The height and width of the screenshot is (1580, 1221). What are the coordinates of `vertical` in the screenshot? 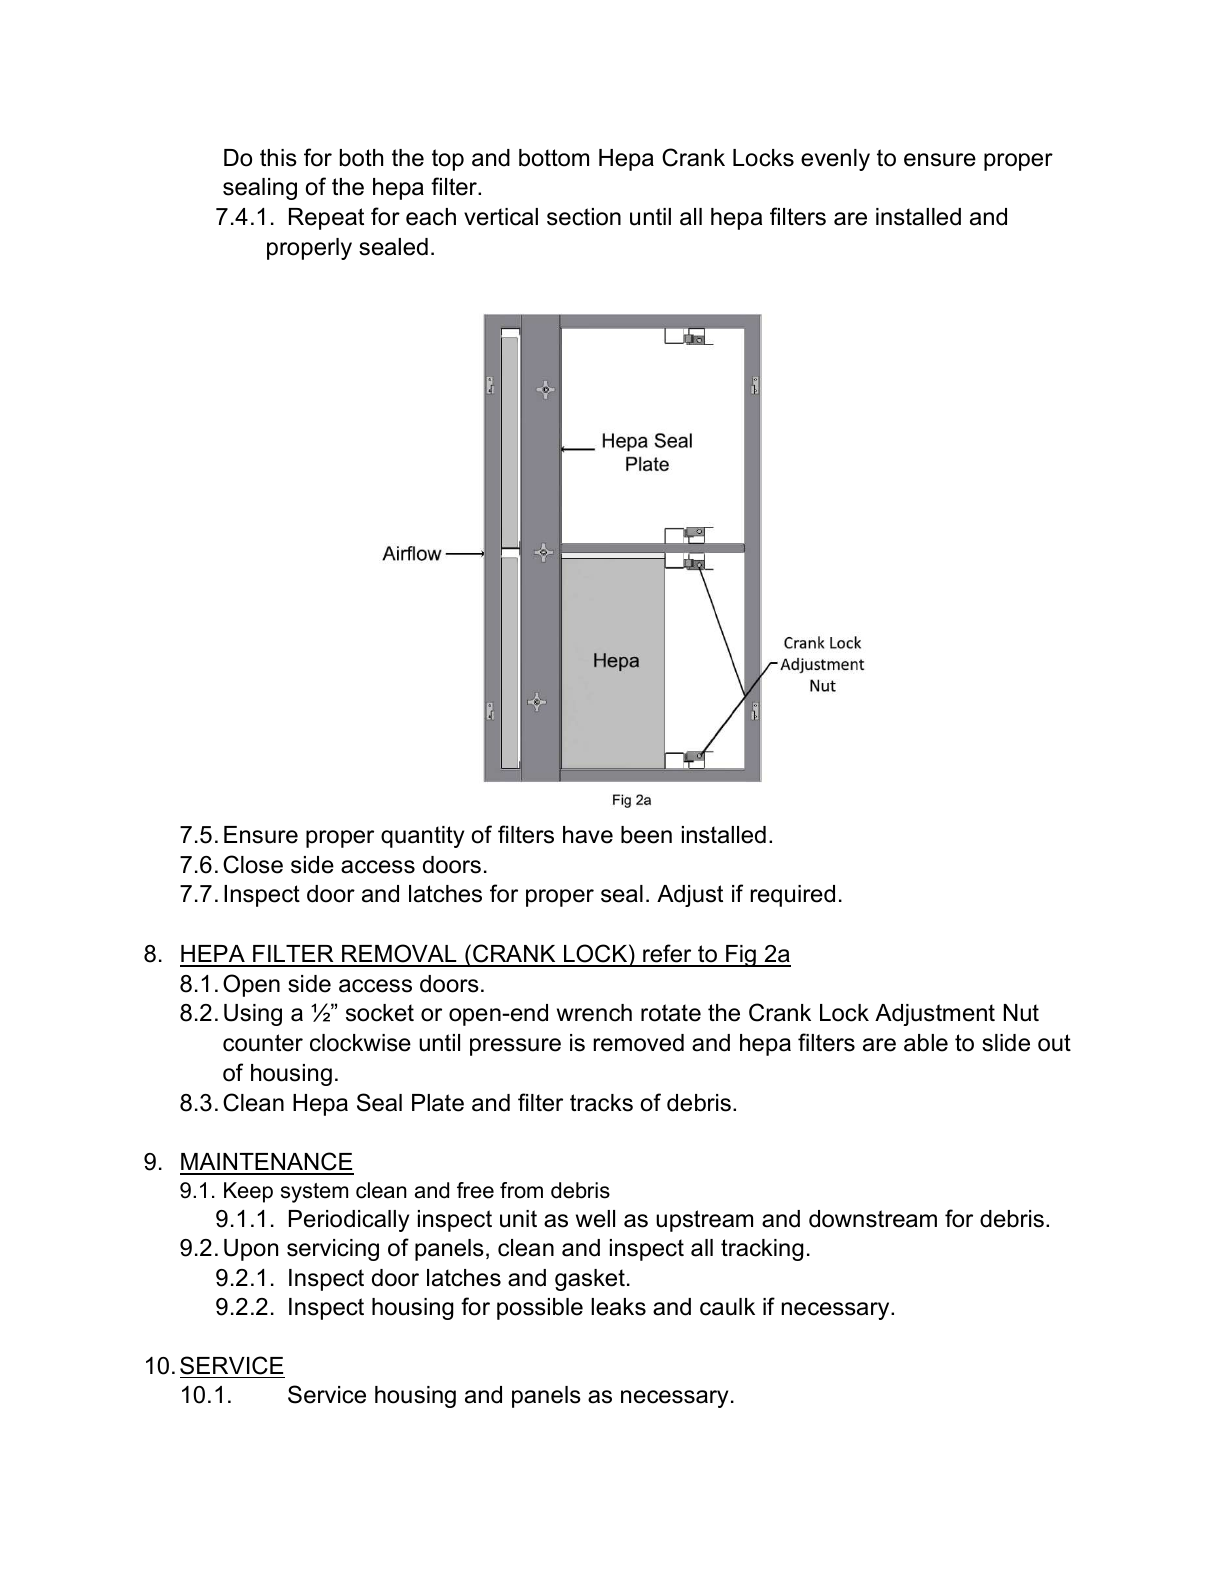 It's located at (501, 217).
